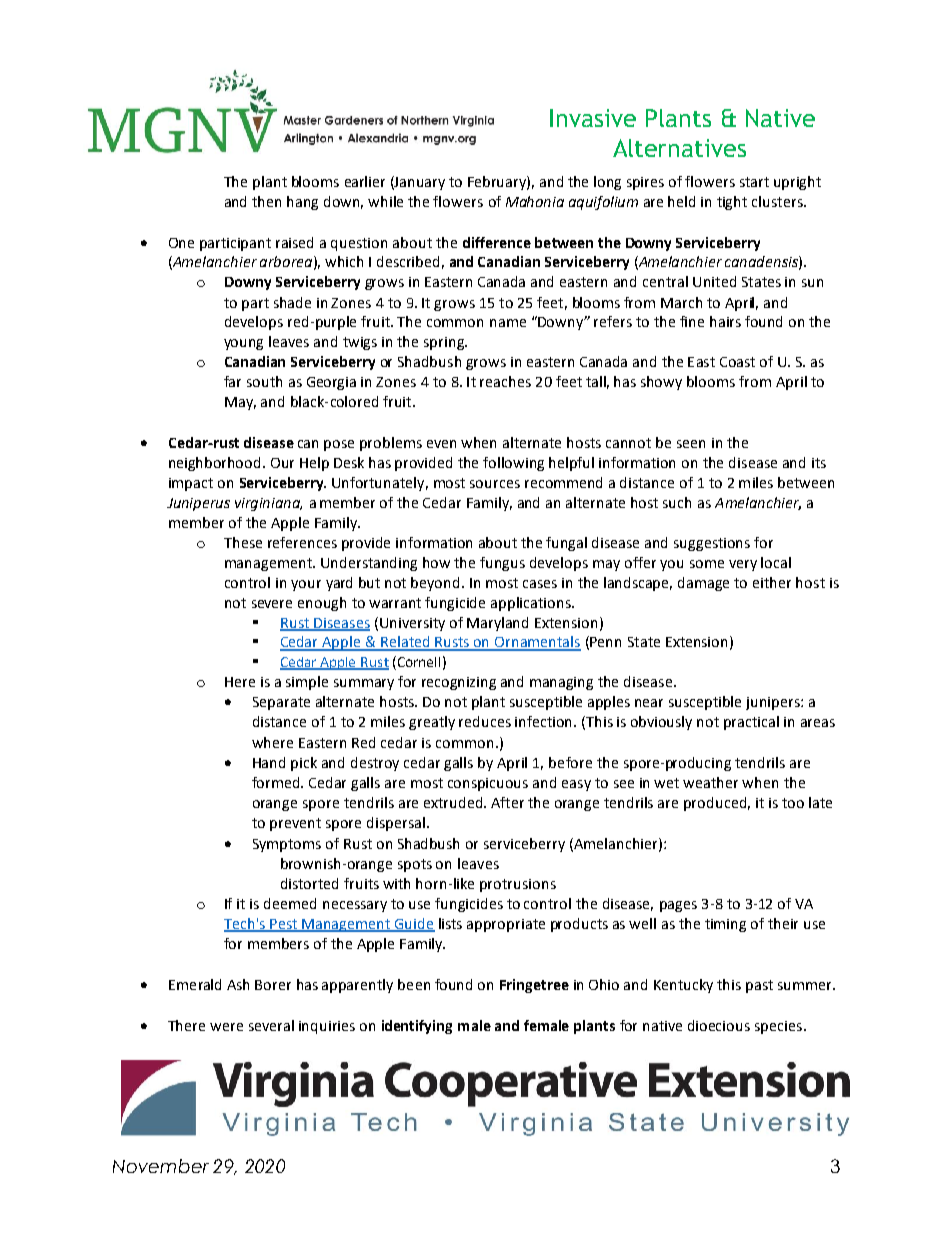 This screenshot has width=952, height=1233. What do you see at coordinates (495, 484) in the screenshot?
I see `sources` at bounding box center [495, 484].
